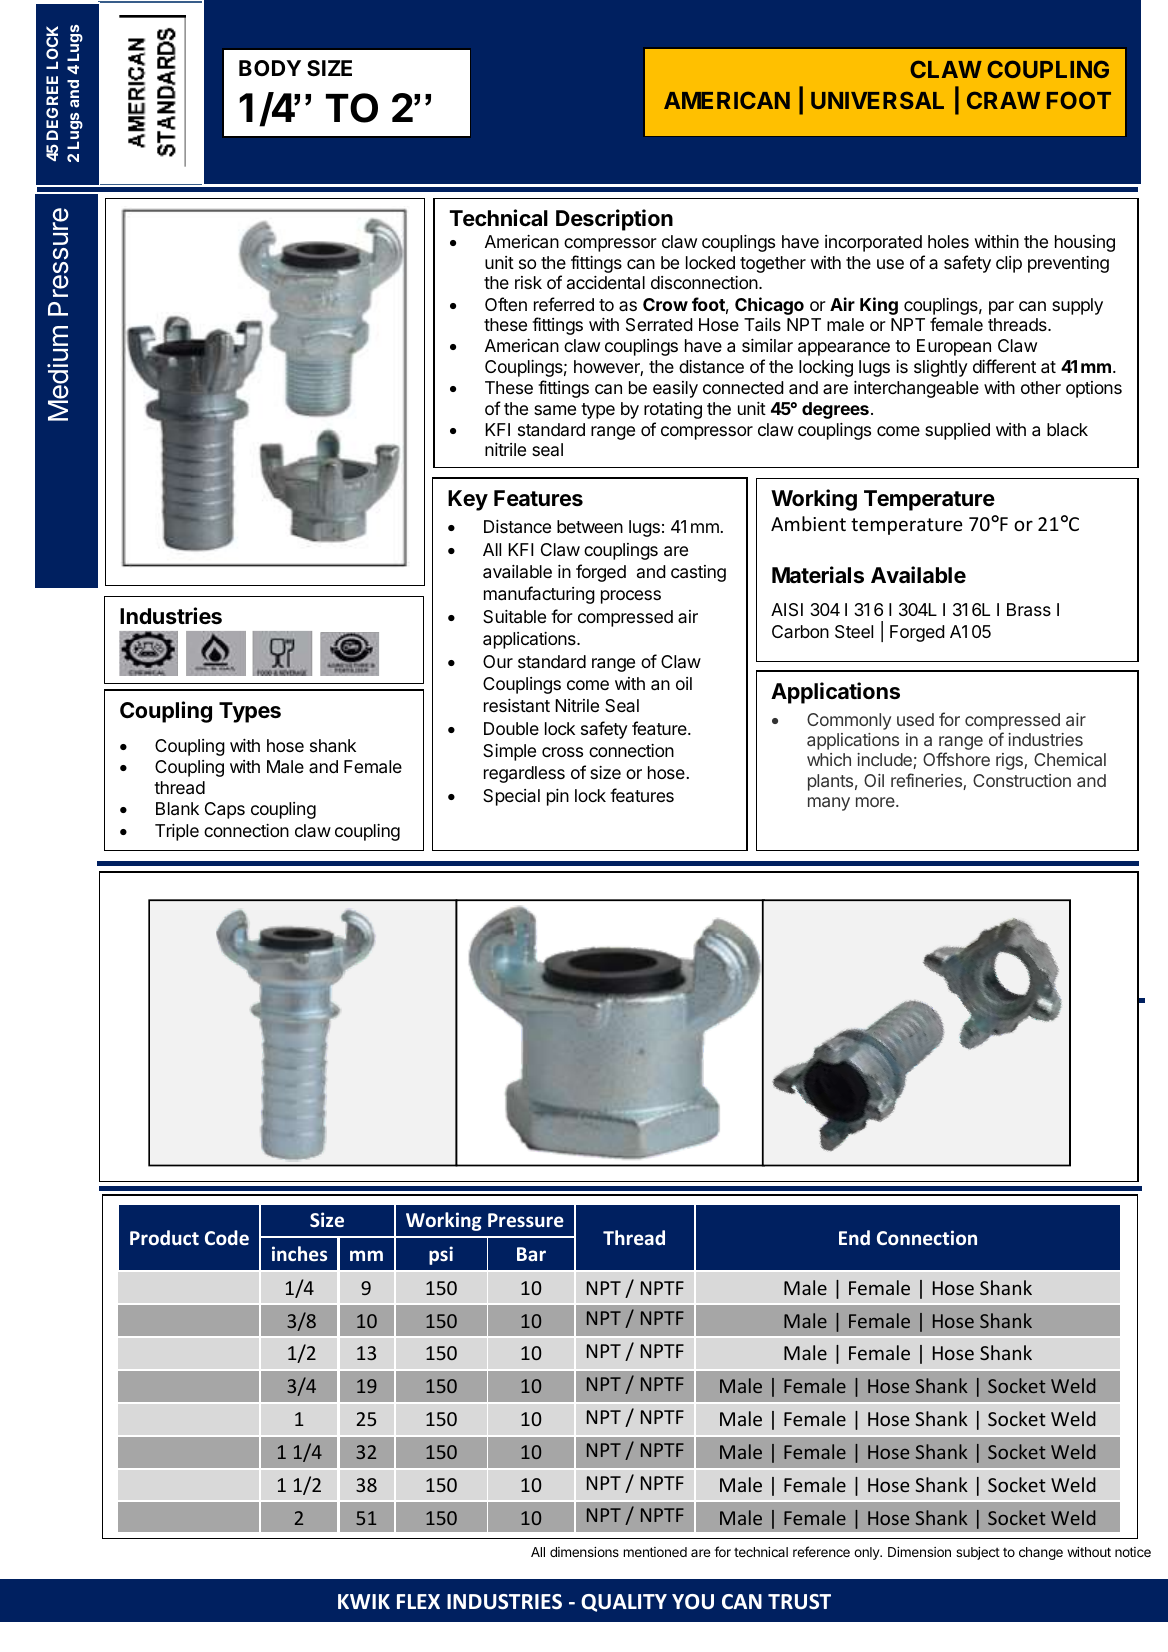 This page has width=1168, height=1652. I want to click on Caps, so click(225, 810).
